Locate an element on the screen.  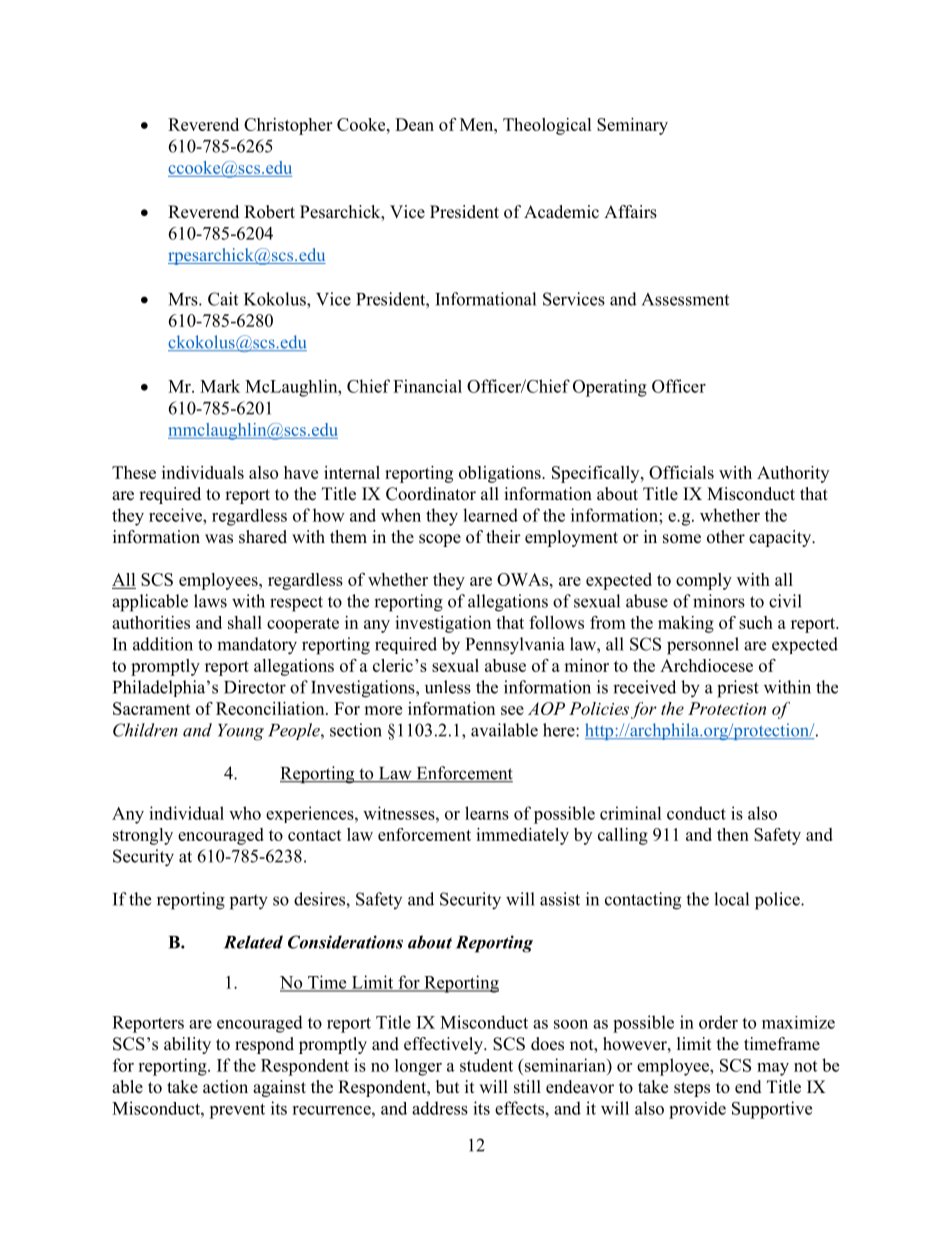
but is located at coordinates (447, 1087).
